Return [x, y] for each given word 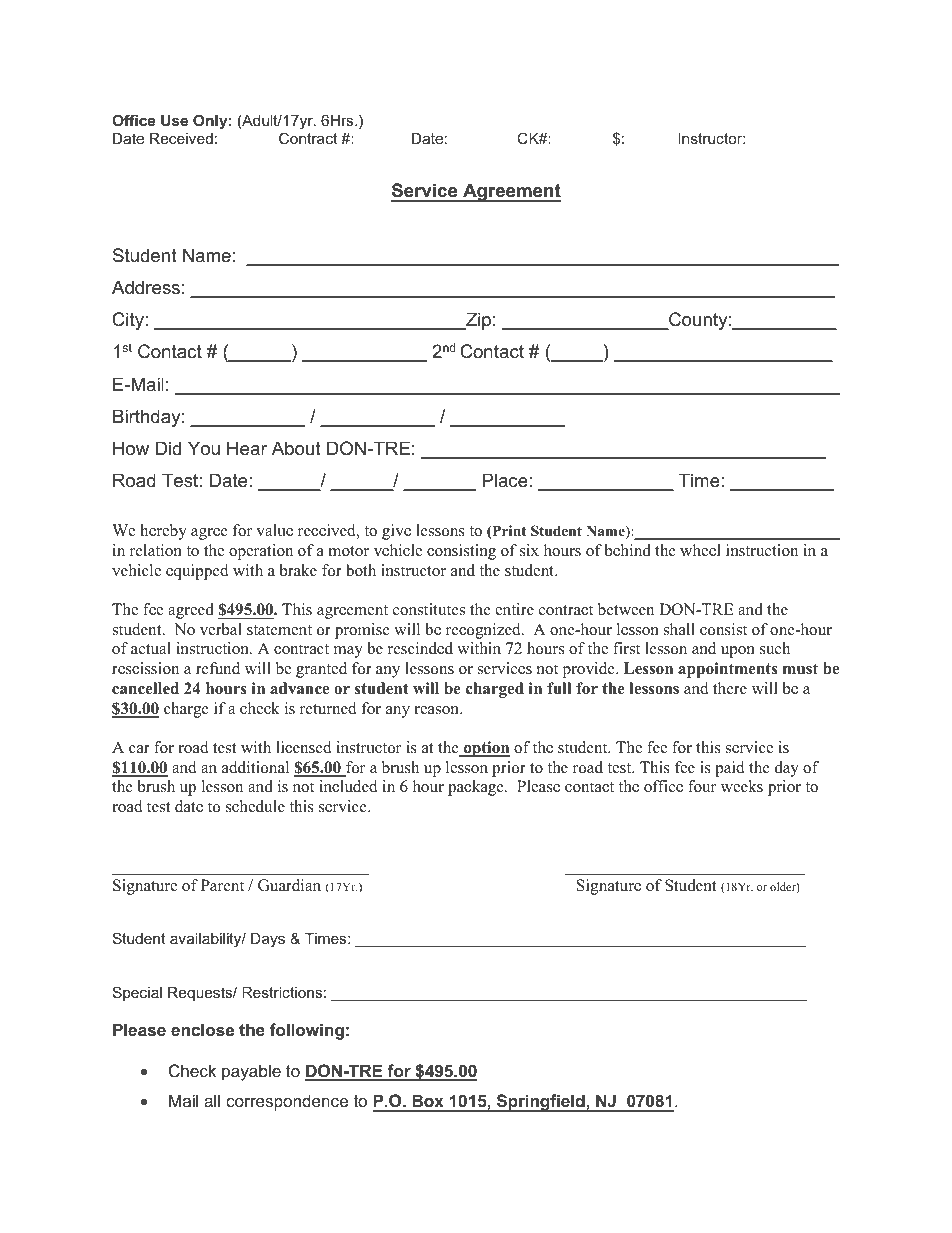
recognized [484, 631]
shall [679, 629]
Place [505, 480]
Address [146, 287]
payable [251, 1072]
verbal [221, 629]
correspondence [287, 1102]
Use [174, 120]
